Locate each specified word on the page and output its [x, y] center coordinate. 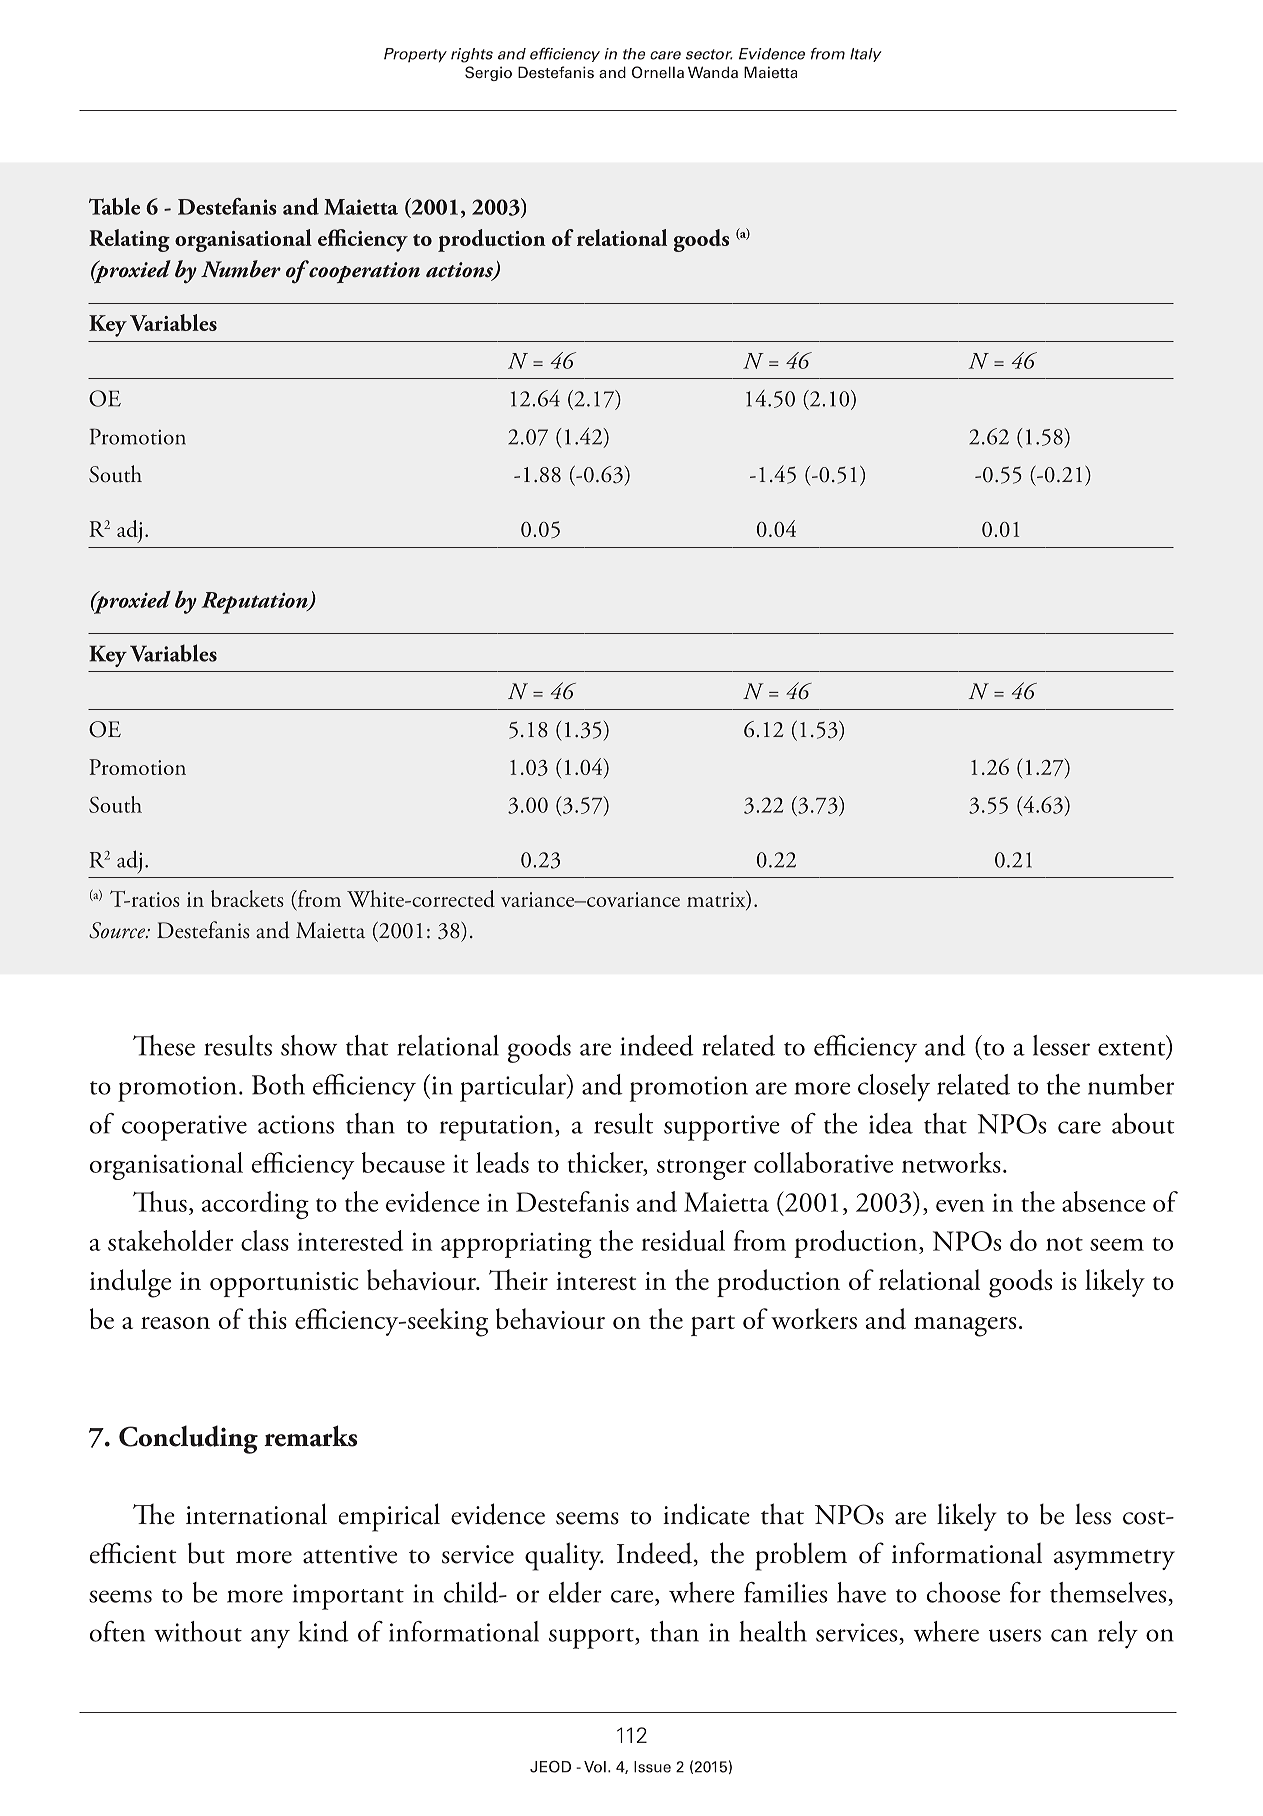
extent [1133, 1050]
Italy [866, 55]
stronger [701, 1169]
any [270, 1639]
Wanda [713, 72]
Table [114, 206]
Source [118, 930]
